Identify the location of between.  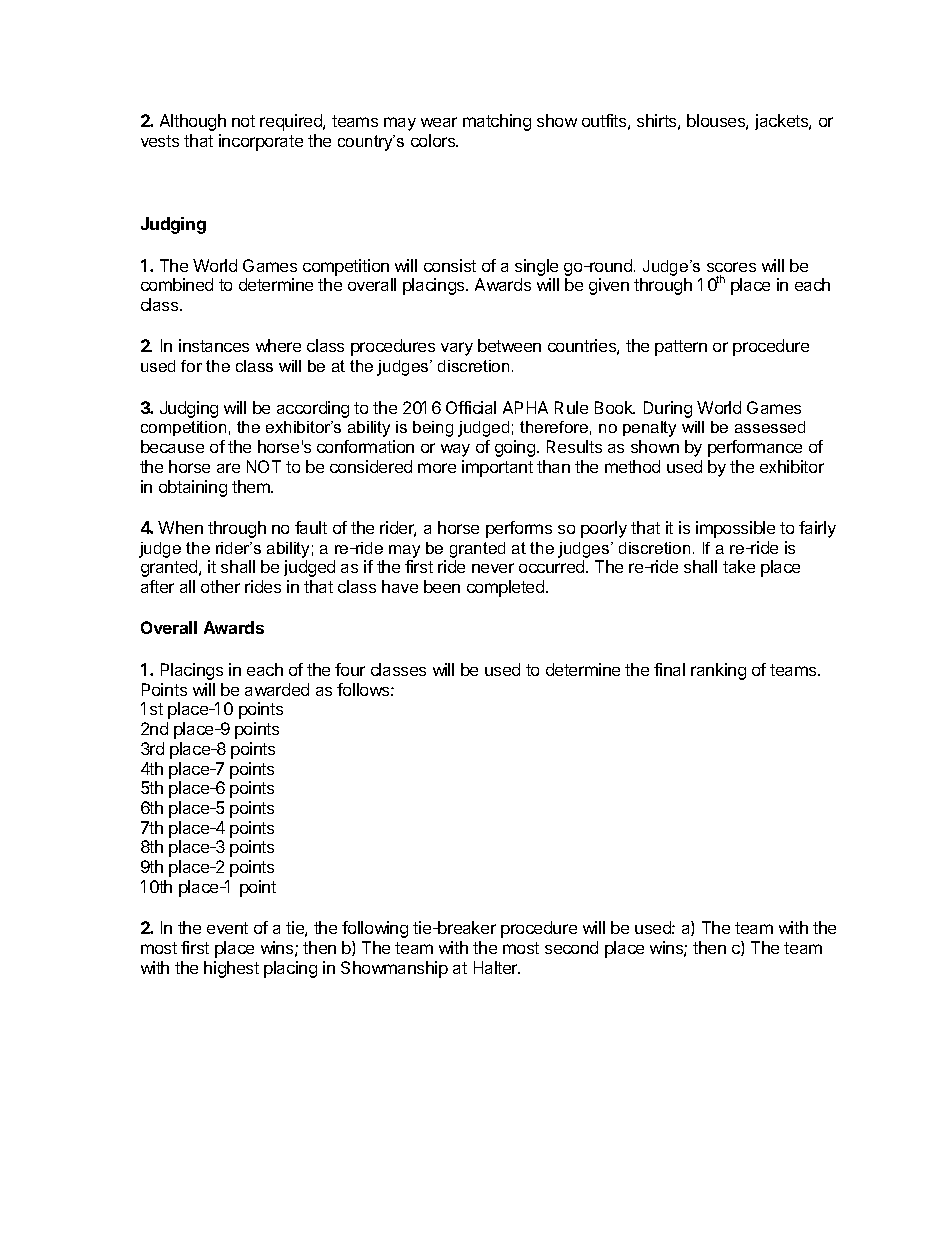
(509, 345).
